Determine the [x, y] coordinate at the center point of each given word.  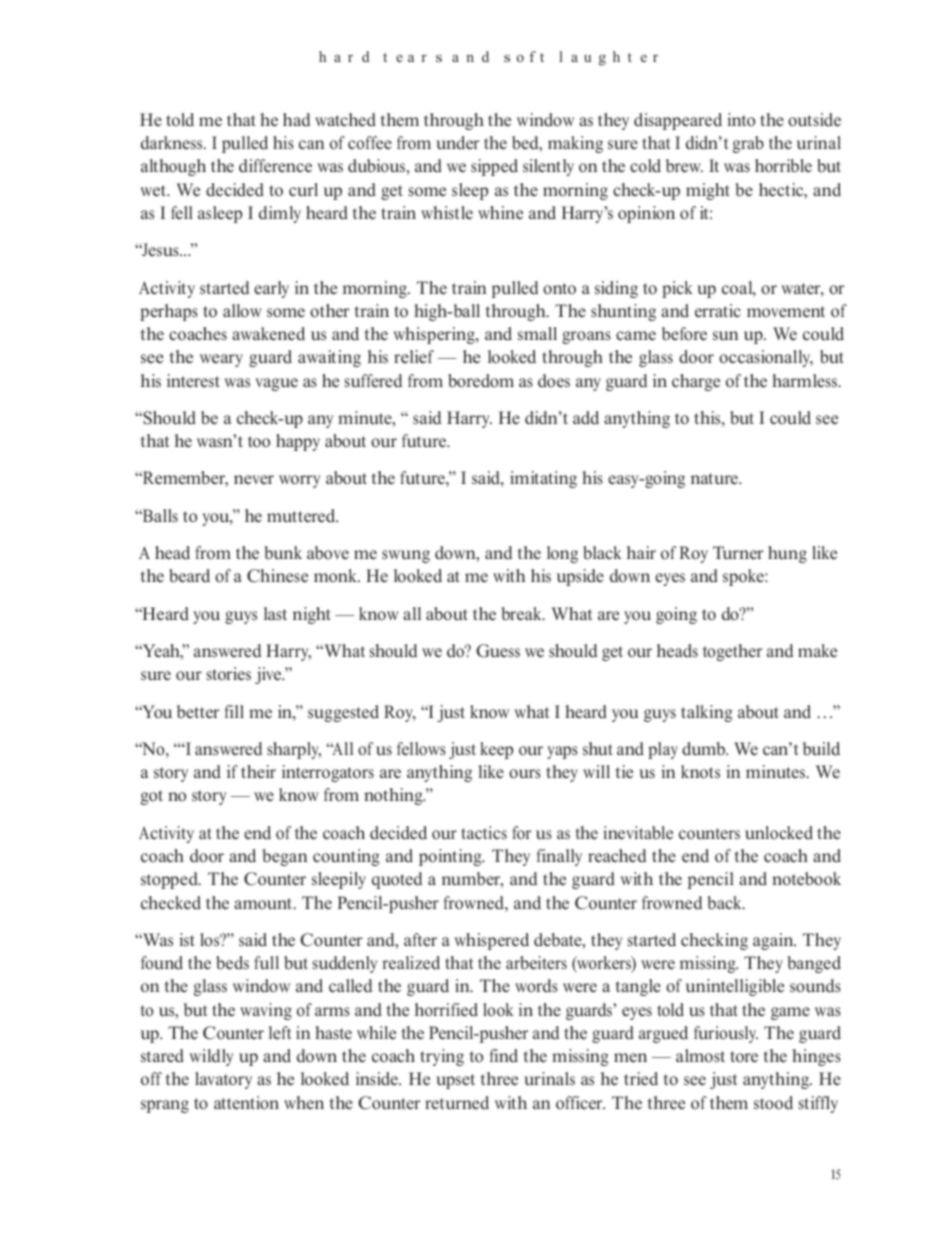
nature [715, 479]
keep [496, 750]
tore [744, 1057]
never [254, 479]
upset [455, 1081]
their [258, 771]
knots [700, 772]
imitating [543, 479]
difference [275, 166]
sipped [494, 167]
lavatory [223, 1080]
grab [748, 144]
